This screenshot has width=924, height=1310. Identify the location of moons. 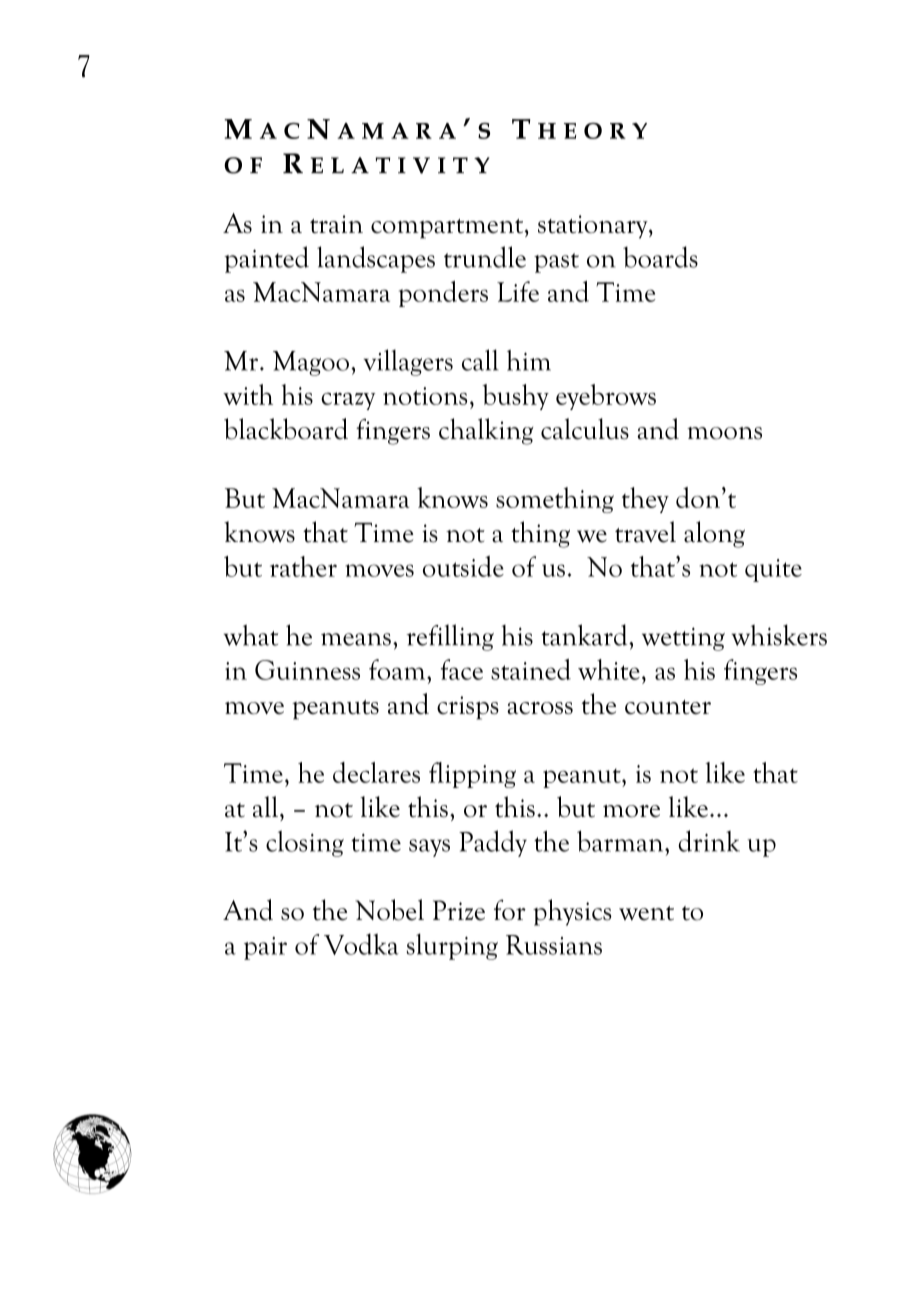
(724, 433).
